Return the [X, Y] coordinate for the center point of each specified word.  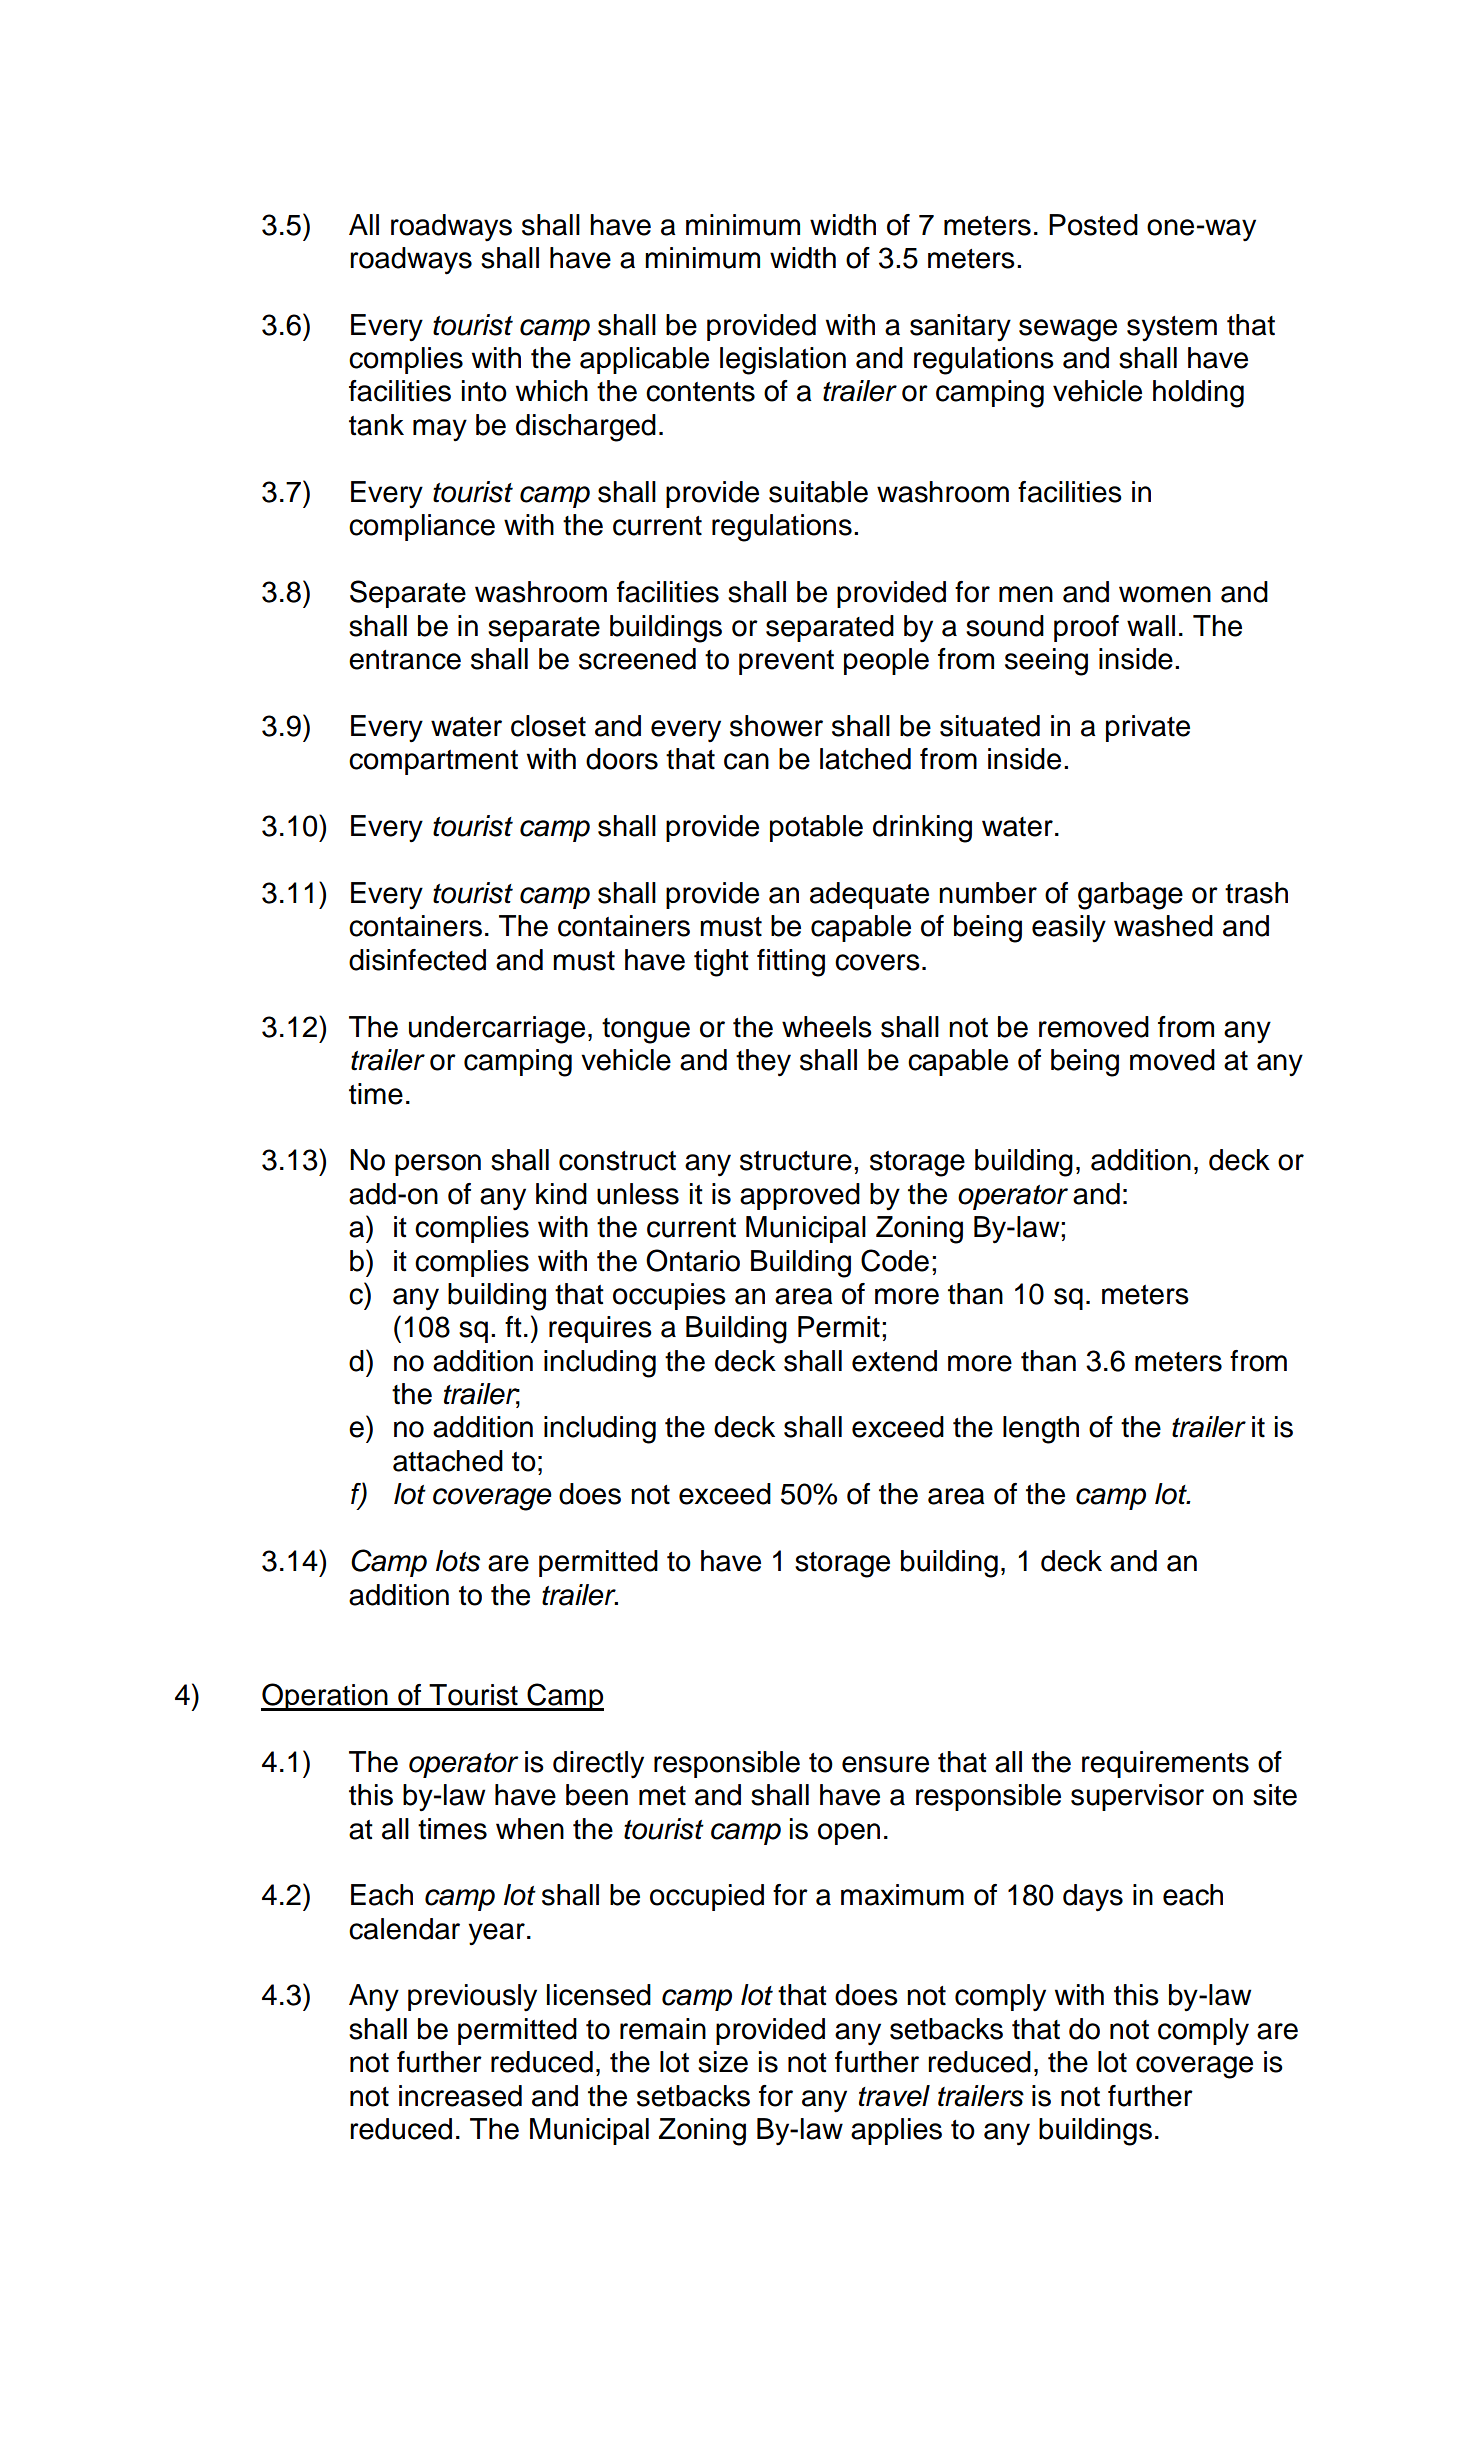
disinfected [417, 960]
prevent [786, 662]
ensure [885, 1764]
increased [460, 2096]
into [484, 391]
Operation [325, 1697]
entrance [405, 660]
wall [1151, 626]
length [1041, 1430]
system [1172, 329]
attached [448, 1461]
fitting [791, 963]
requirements [1165, 1764]
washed [1163, 926]
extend [894, 1361]
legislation [783, 361]
